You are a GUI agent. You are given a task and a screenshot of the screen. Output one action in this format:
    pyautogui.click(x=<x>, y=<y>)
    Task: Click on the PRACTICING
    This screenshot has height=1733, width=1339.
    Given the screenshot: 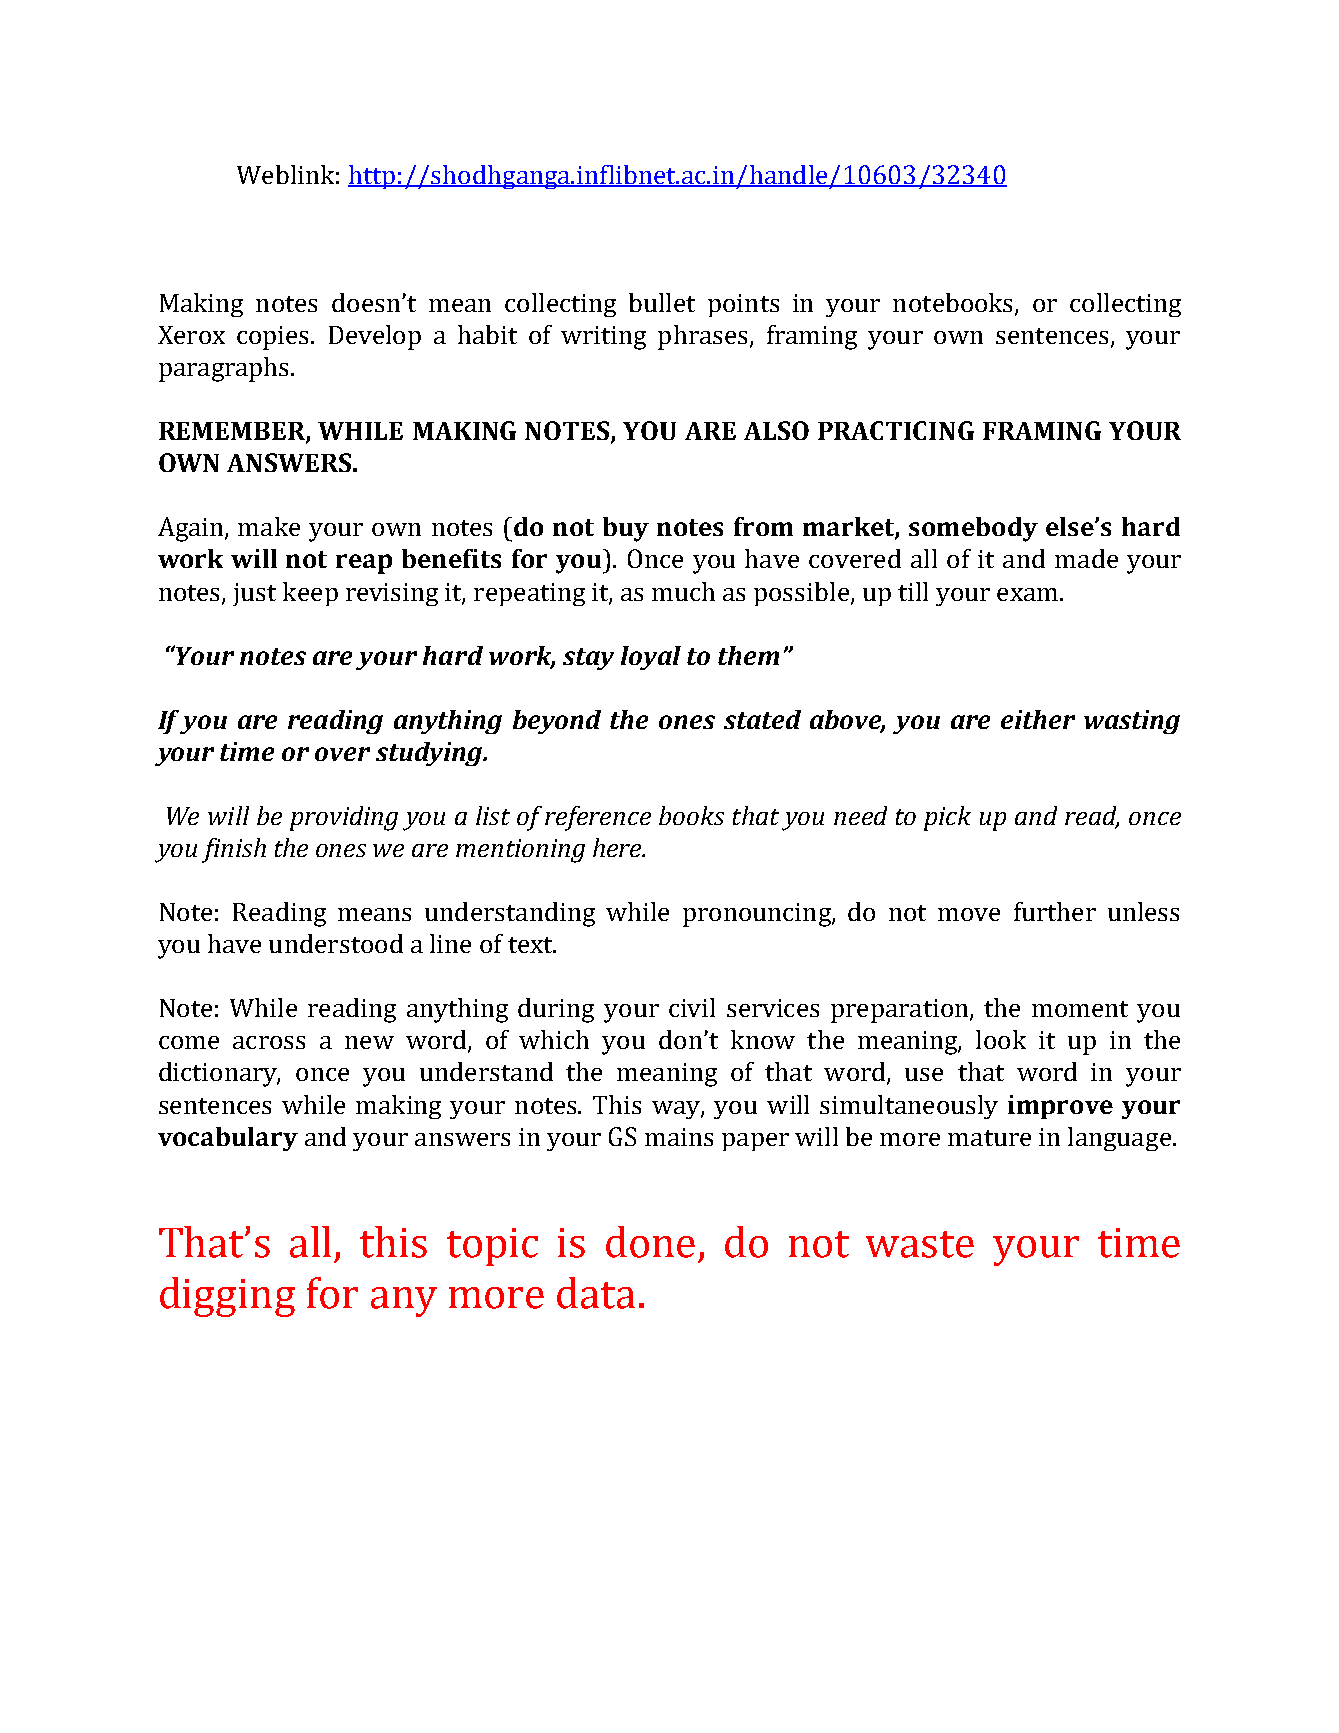 What is the action you would take?
    pyautogui.click(x=896, y=430)
